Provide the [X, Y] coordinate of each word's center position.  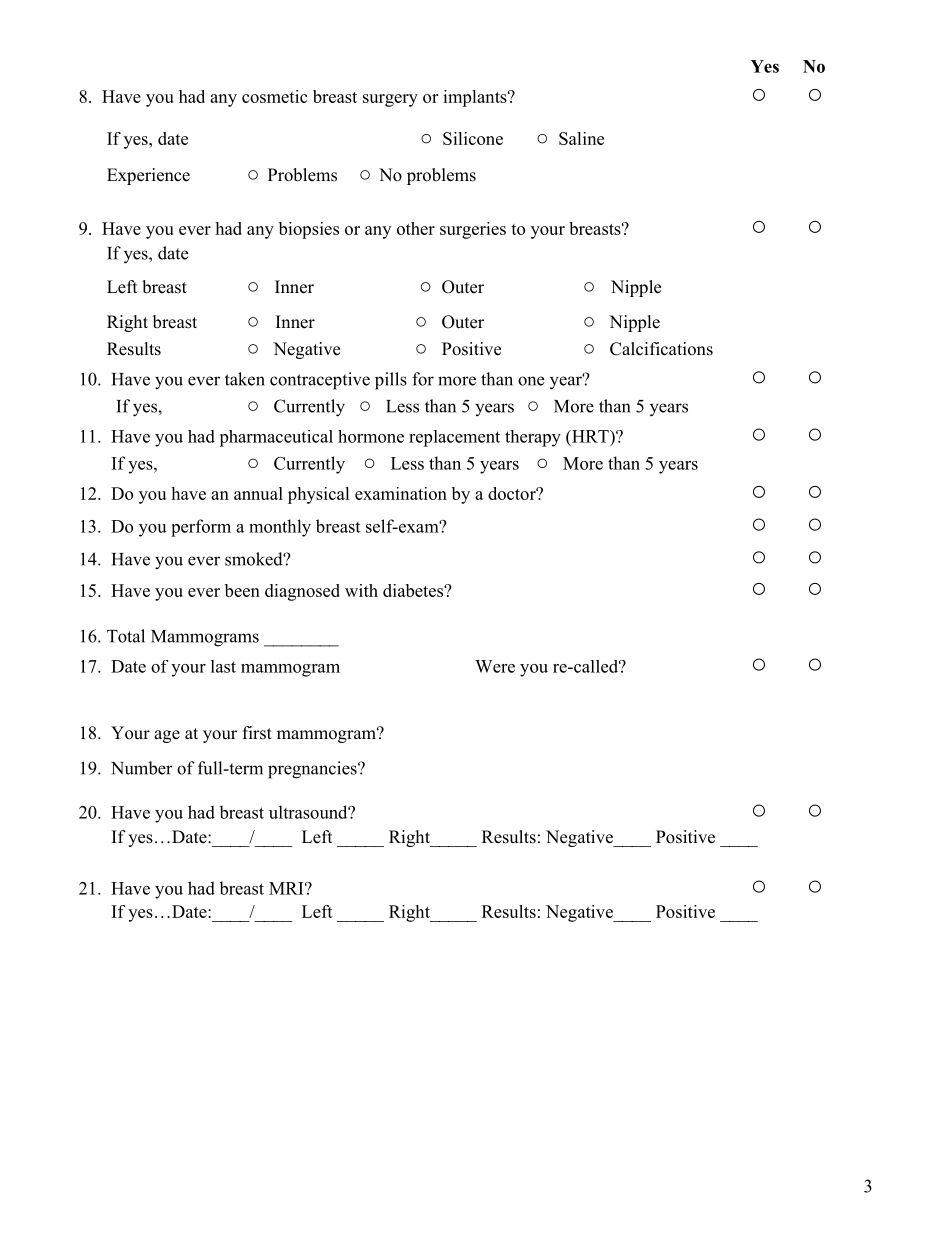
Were [495, 666]
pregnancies [313, 770]
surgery [390, 100]
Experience [148, 176]
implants [476, 98]
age [167, 736]
